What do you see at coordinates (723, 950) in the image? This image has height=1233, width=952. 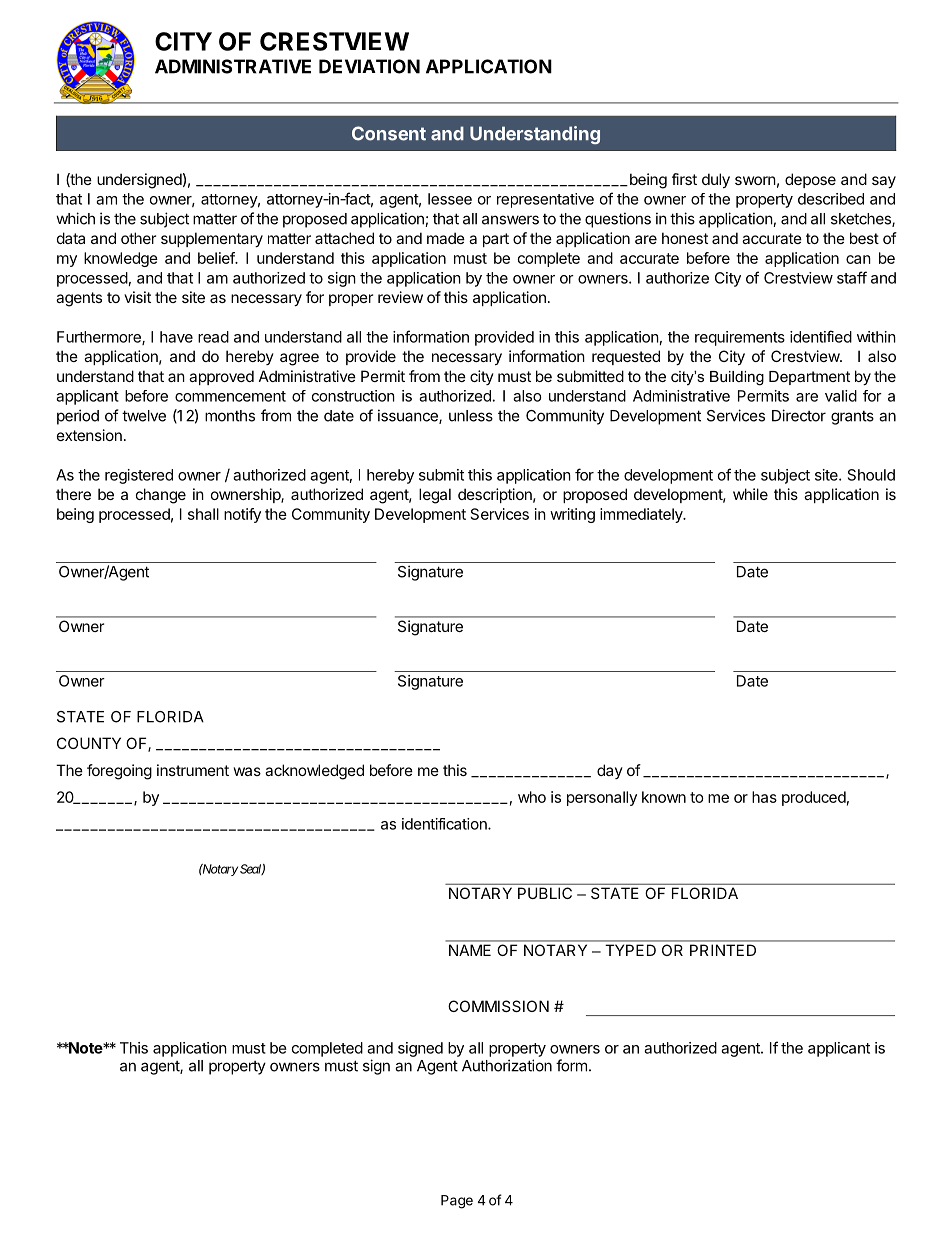 I see `PRINTED` at bounding box center [723, 950].
